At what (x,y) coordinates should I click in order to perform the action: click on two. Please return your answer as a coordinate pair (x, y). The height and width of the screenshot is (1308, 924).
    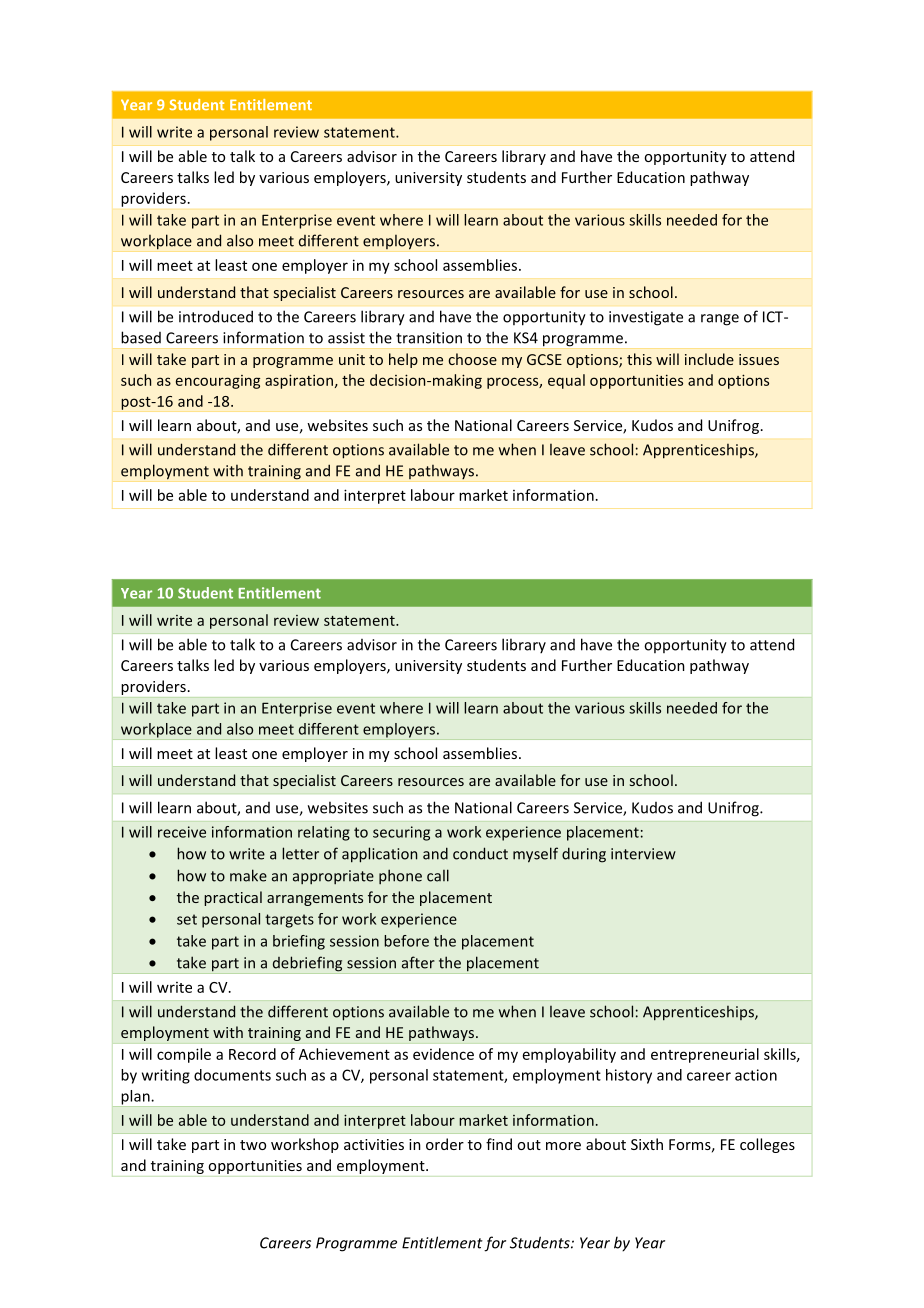
    Looking at the image, I should click on (253, 1145).
